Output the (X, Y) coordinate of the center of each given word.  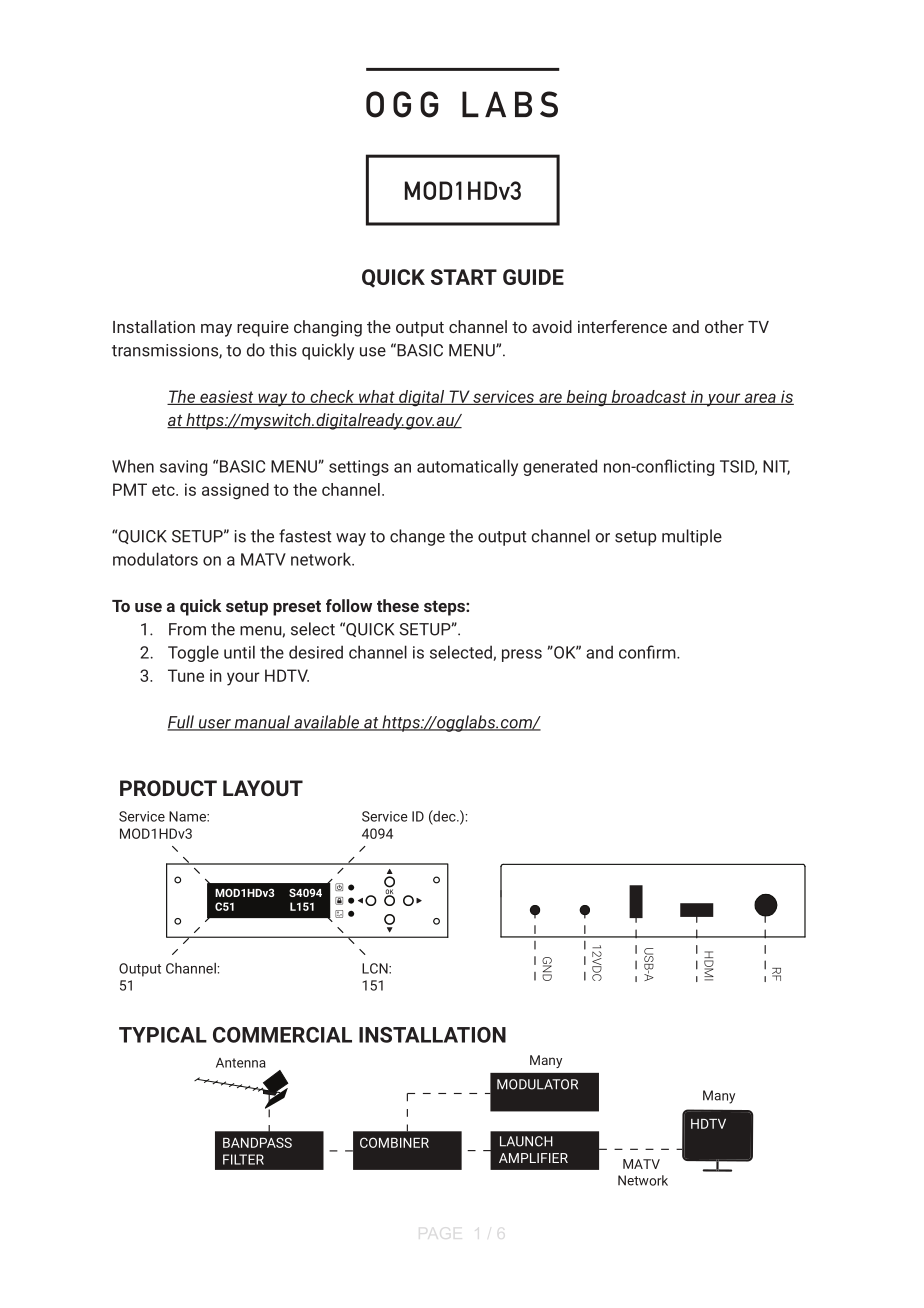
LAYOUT (263, 788)
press (522, 655)
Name (188, 816)
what (377, 397)
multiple (692, 537)
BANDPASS (257, 1142)
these (398, 605)
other (724, 326)
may (216, 330)
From (187, 629)
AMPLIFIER (533, 1158)
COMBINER (394, 1142)
